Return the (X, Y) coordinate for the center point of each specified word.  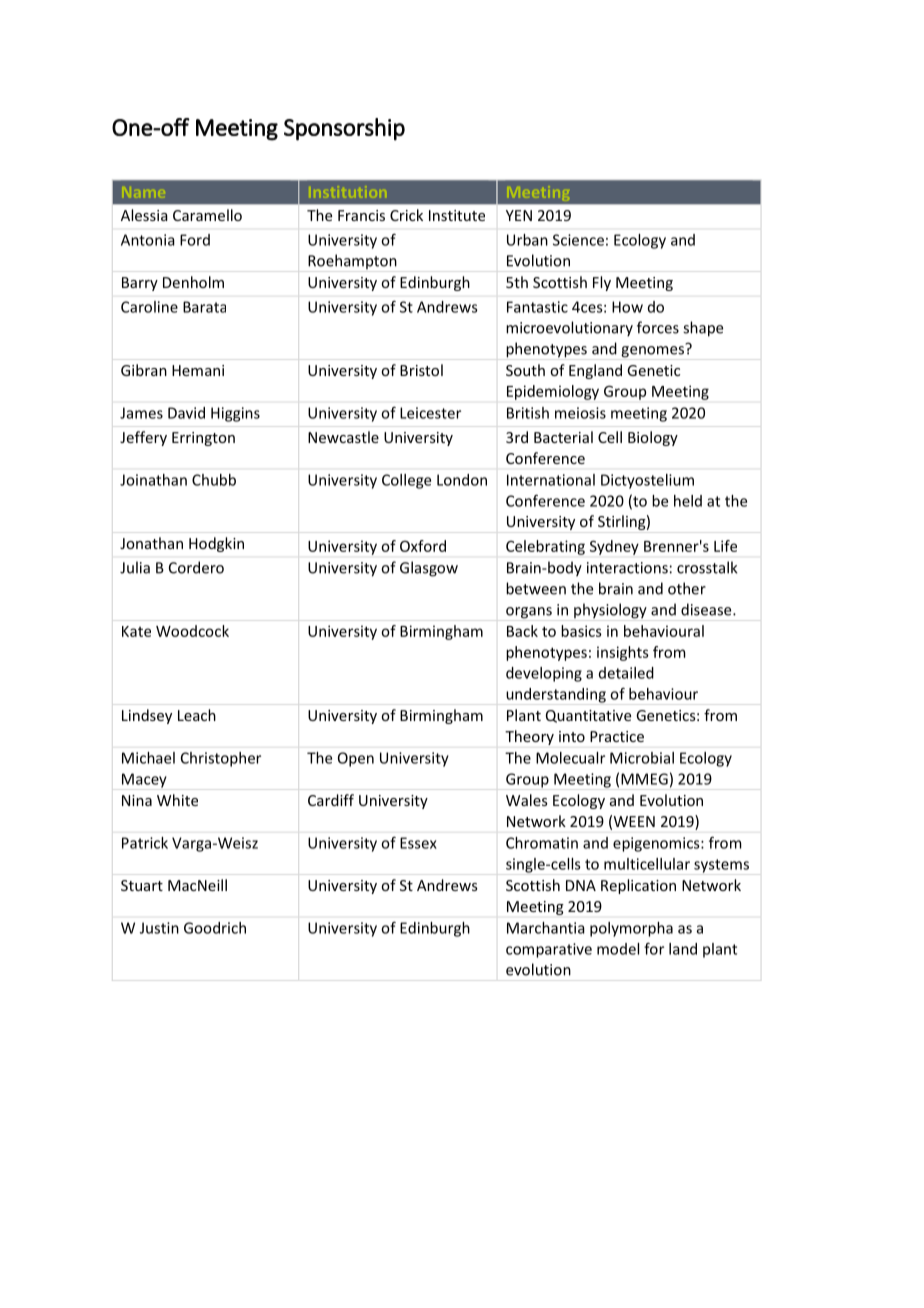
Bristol (421, 370)
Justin (159, 928)
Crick (406, 215)
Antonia (148, 240)
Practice (617, 736)
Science (578, 240)
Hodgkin (216, 544)
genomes (652, 352)
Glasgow (429, 569)
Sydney (614, 547)
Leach (197, 715)
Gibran (144, 370)
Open (356, 759)
